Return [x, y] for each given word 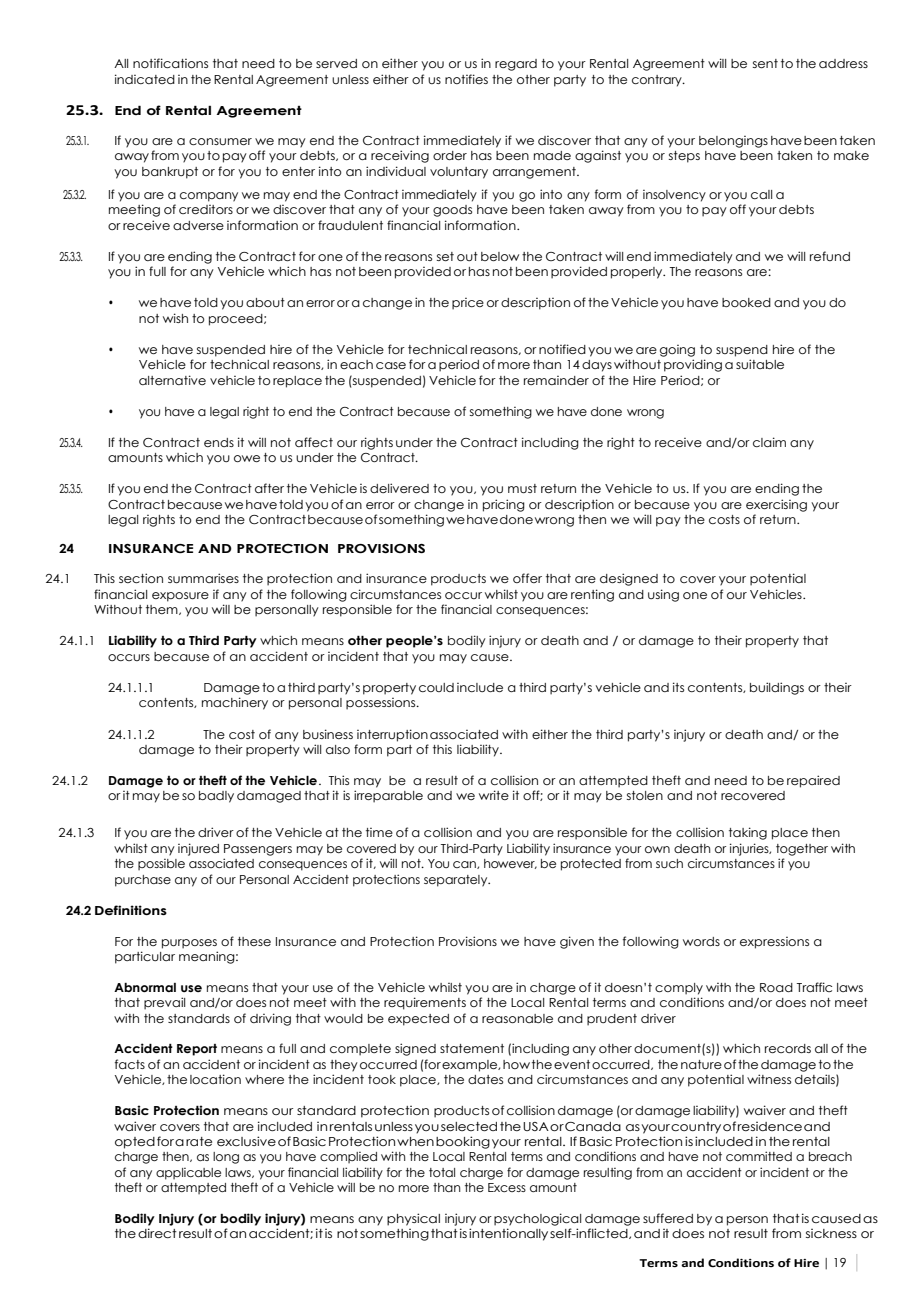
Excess [507, 1187]
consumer [220, 141]
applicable [188, 1174]
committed [759, 1156]
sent [765, 63]
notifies [466, 79]
